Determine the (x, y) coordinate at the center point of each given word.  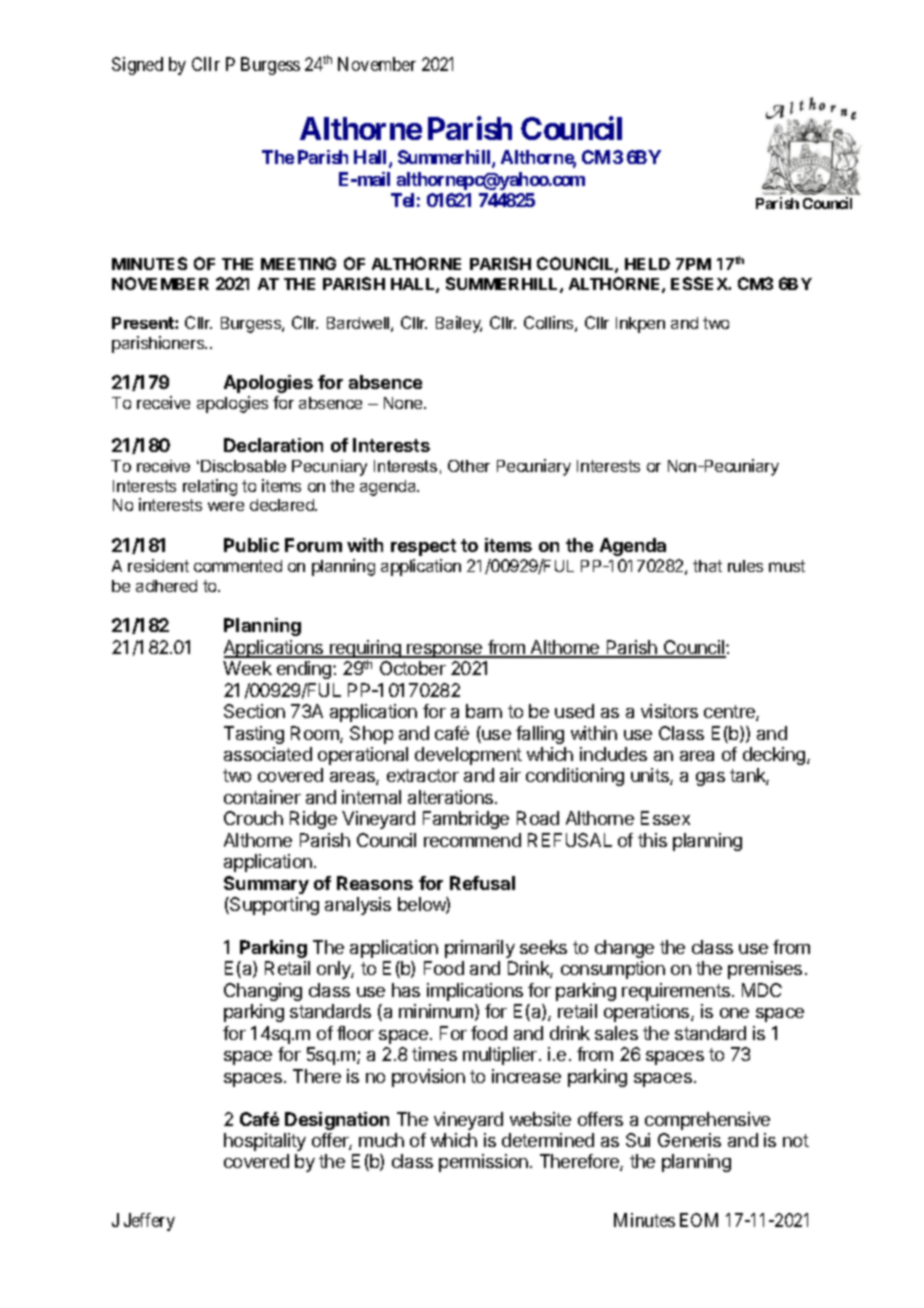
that (707, 566)
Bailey (459, 324)
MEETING (298, 263)
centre (730, 713)
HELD (647, 264)
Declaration (273, 445)
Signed (137, 66)
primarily (480, 949)
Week (247, 668)
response (445, 651)
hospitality (265, 1142)
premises (765, 970)
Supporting (273, 906)
